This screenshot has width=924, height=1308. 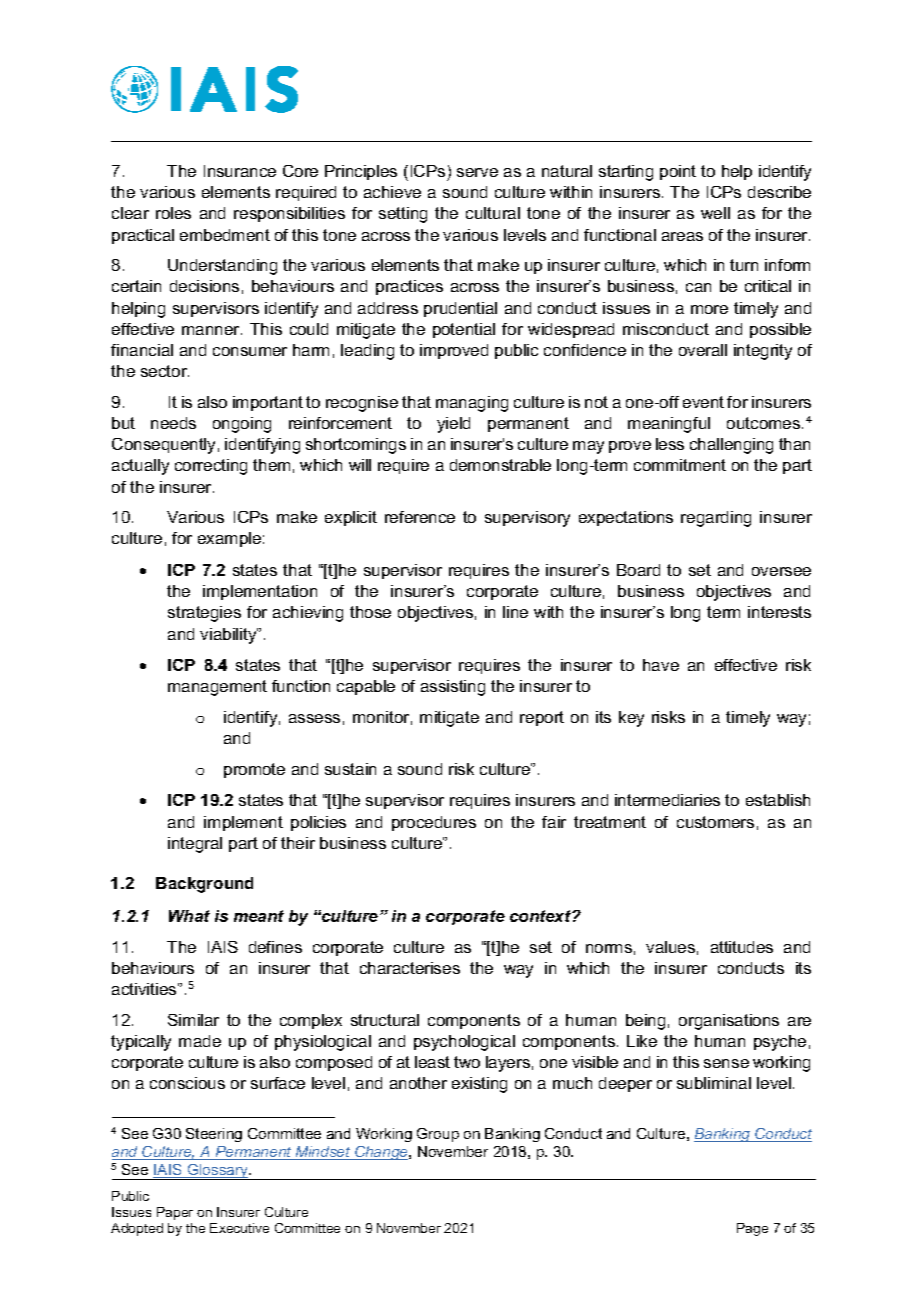 I want to click on cultural, so click(x=493, y=213).
